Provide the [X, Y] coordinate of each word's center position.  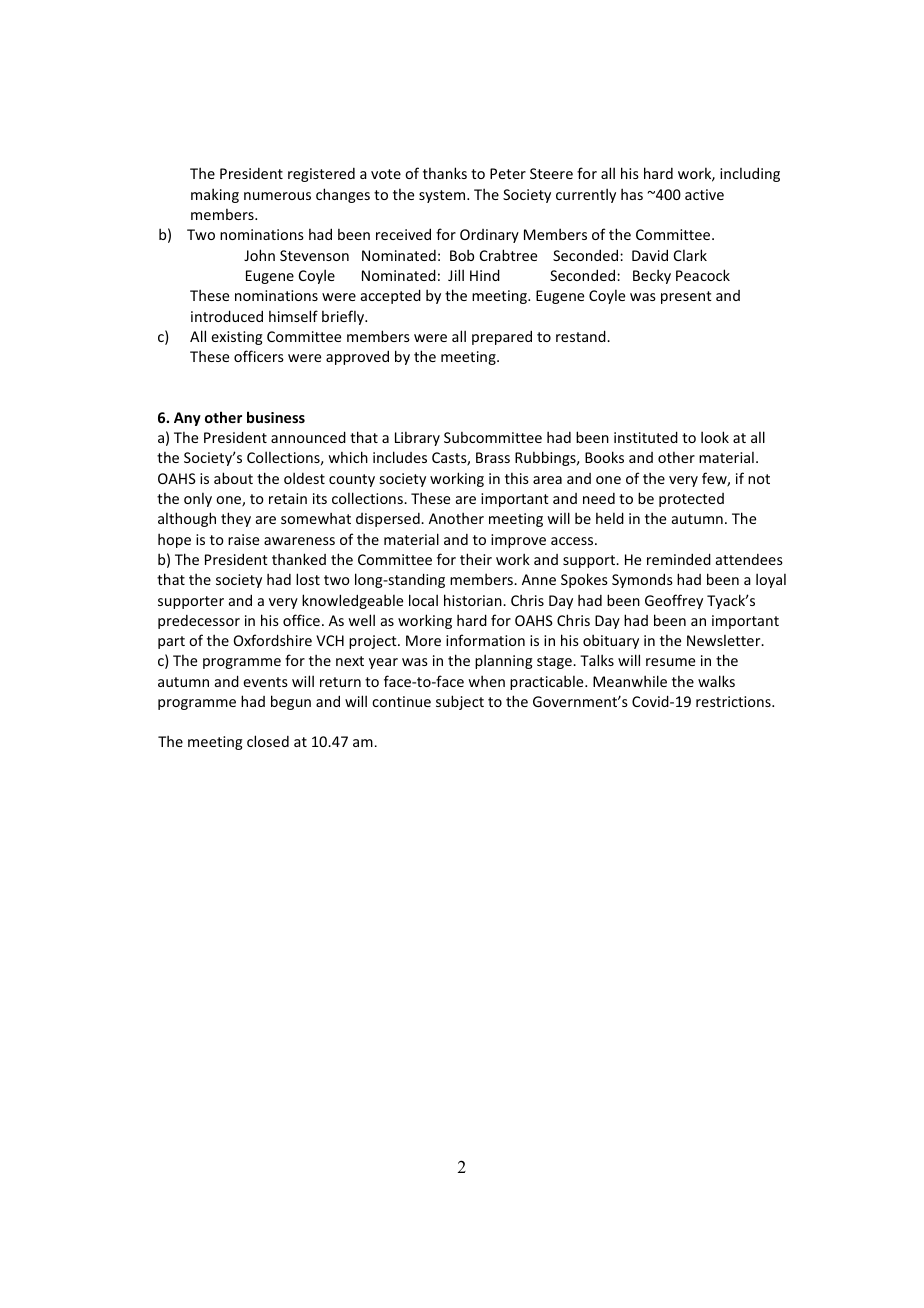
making [215, 195]
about [233, 478]
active [704, 194]
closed [268, 741]
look [715, 437]
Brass [493, 457]
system [443, 196]
